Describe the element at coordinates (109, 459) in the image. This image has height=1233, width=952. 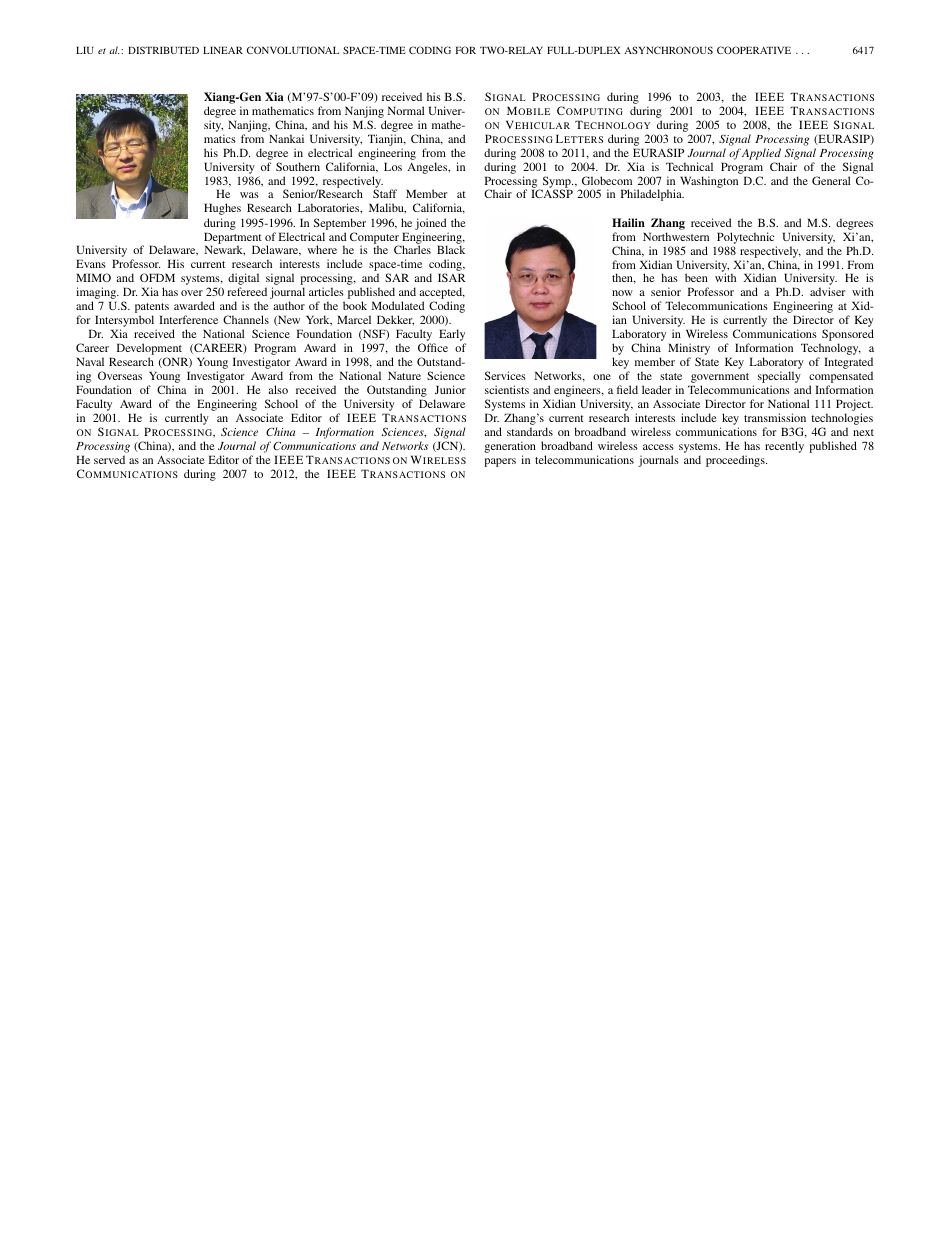
I see `served` at that location.
